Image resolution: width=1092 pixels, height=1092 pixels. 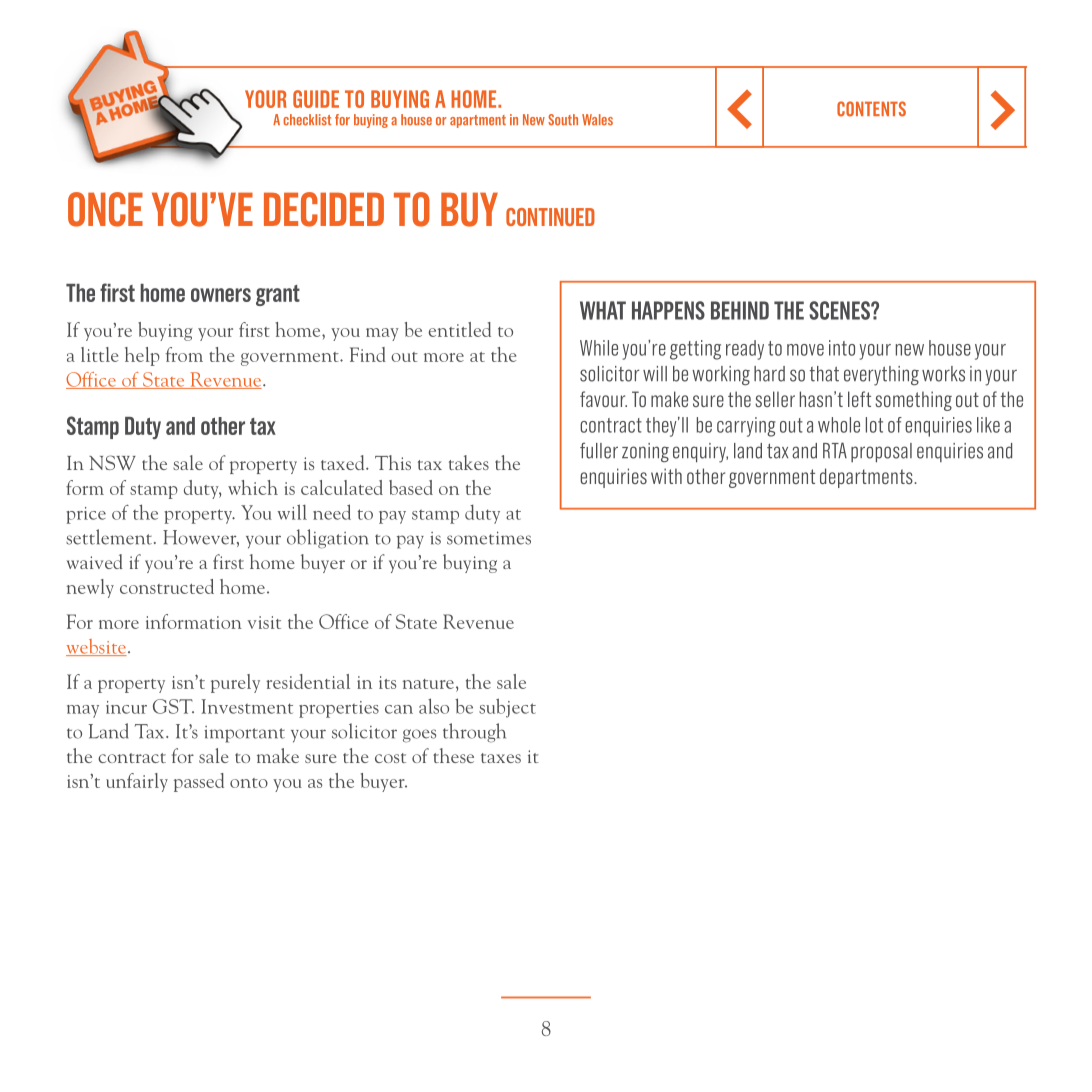 I want to click on into, so click(x=842, y=348).
